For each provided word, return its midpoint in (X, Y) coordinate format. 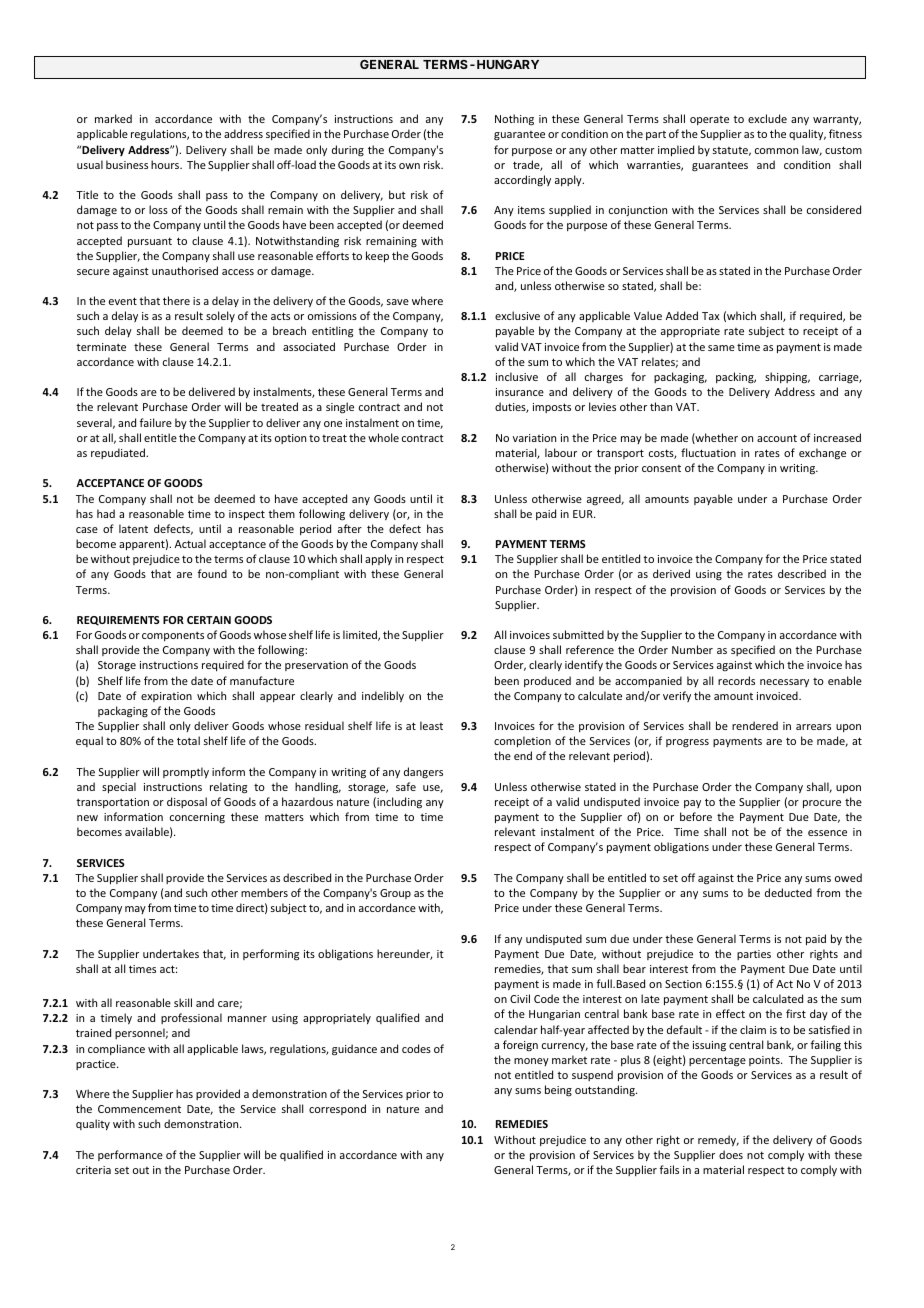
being (558, 1091)
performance (130, 1155)
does (731, 1154)
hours (166, 164)
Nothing (514, 120)
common (776, 151)
